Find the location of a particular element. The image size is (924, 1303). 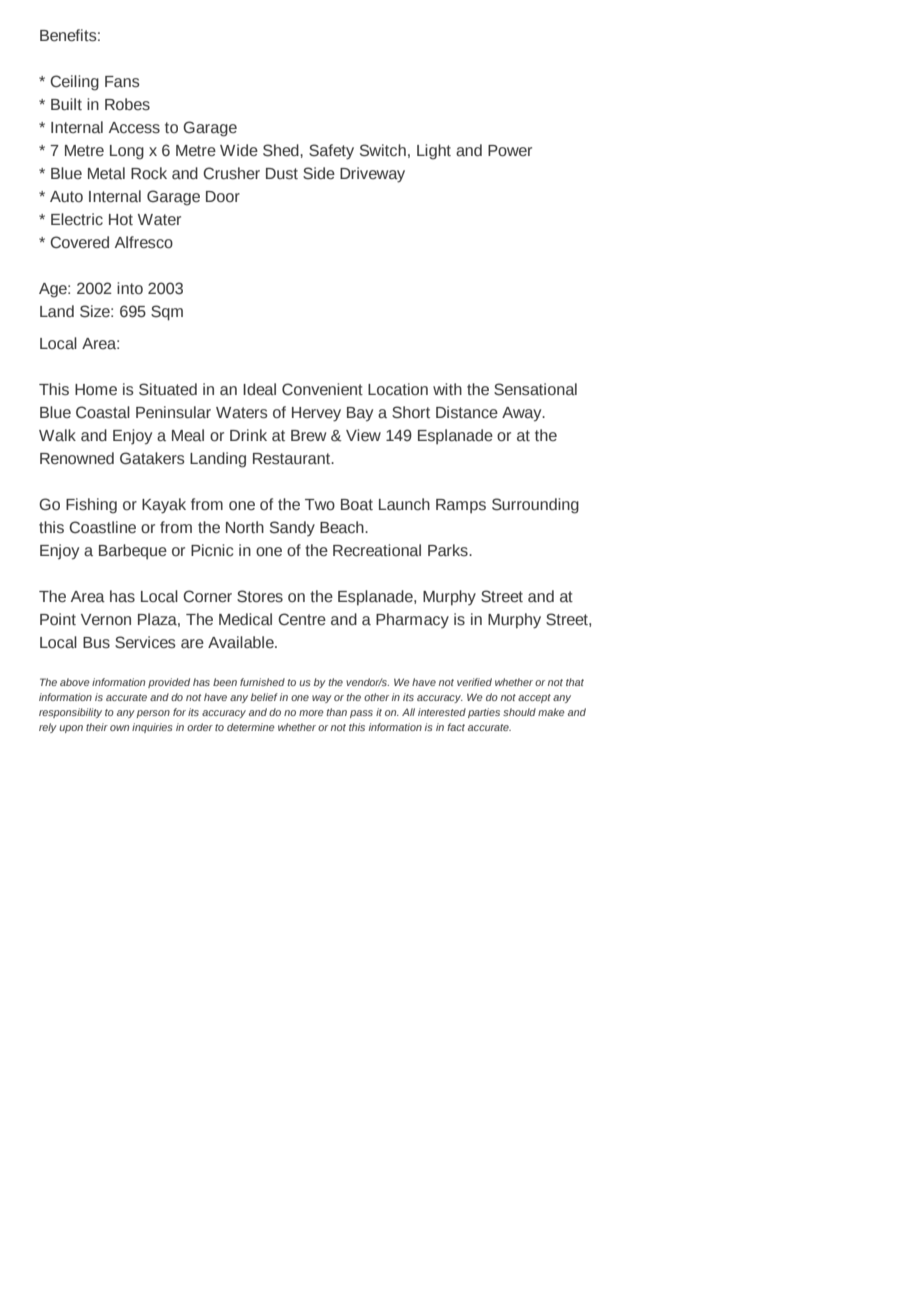

Power is located at coordinates (510, 151).
